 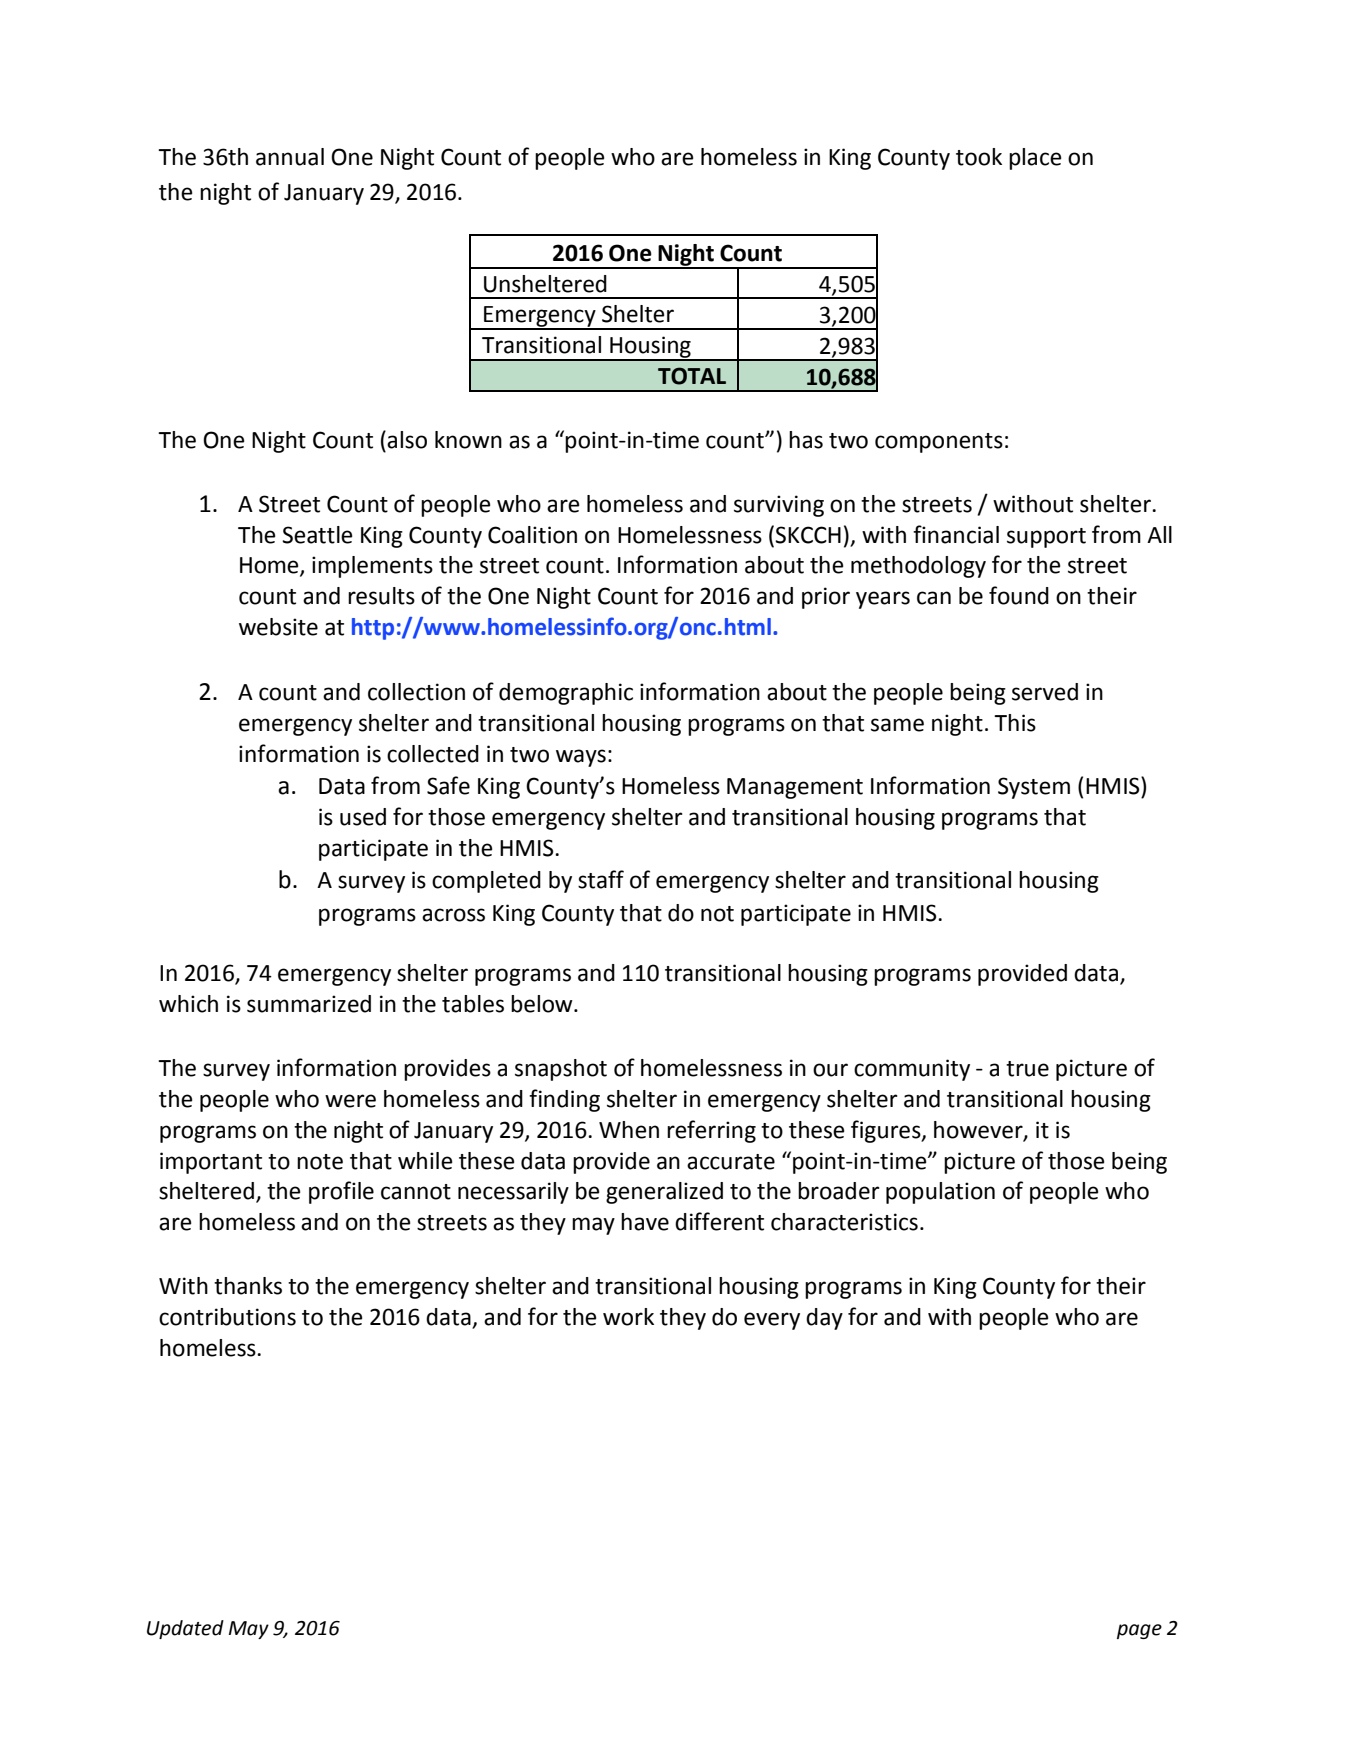 I want to click on TOTAL, so click(x=692, y=376).
